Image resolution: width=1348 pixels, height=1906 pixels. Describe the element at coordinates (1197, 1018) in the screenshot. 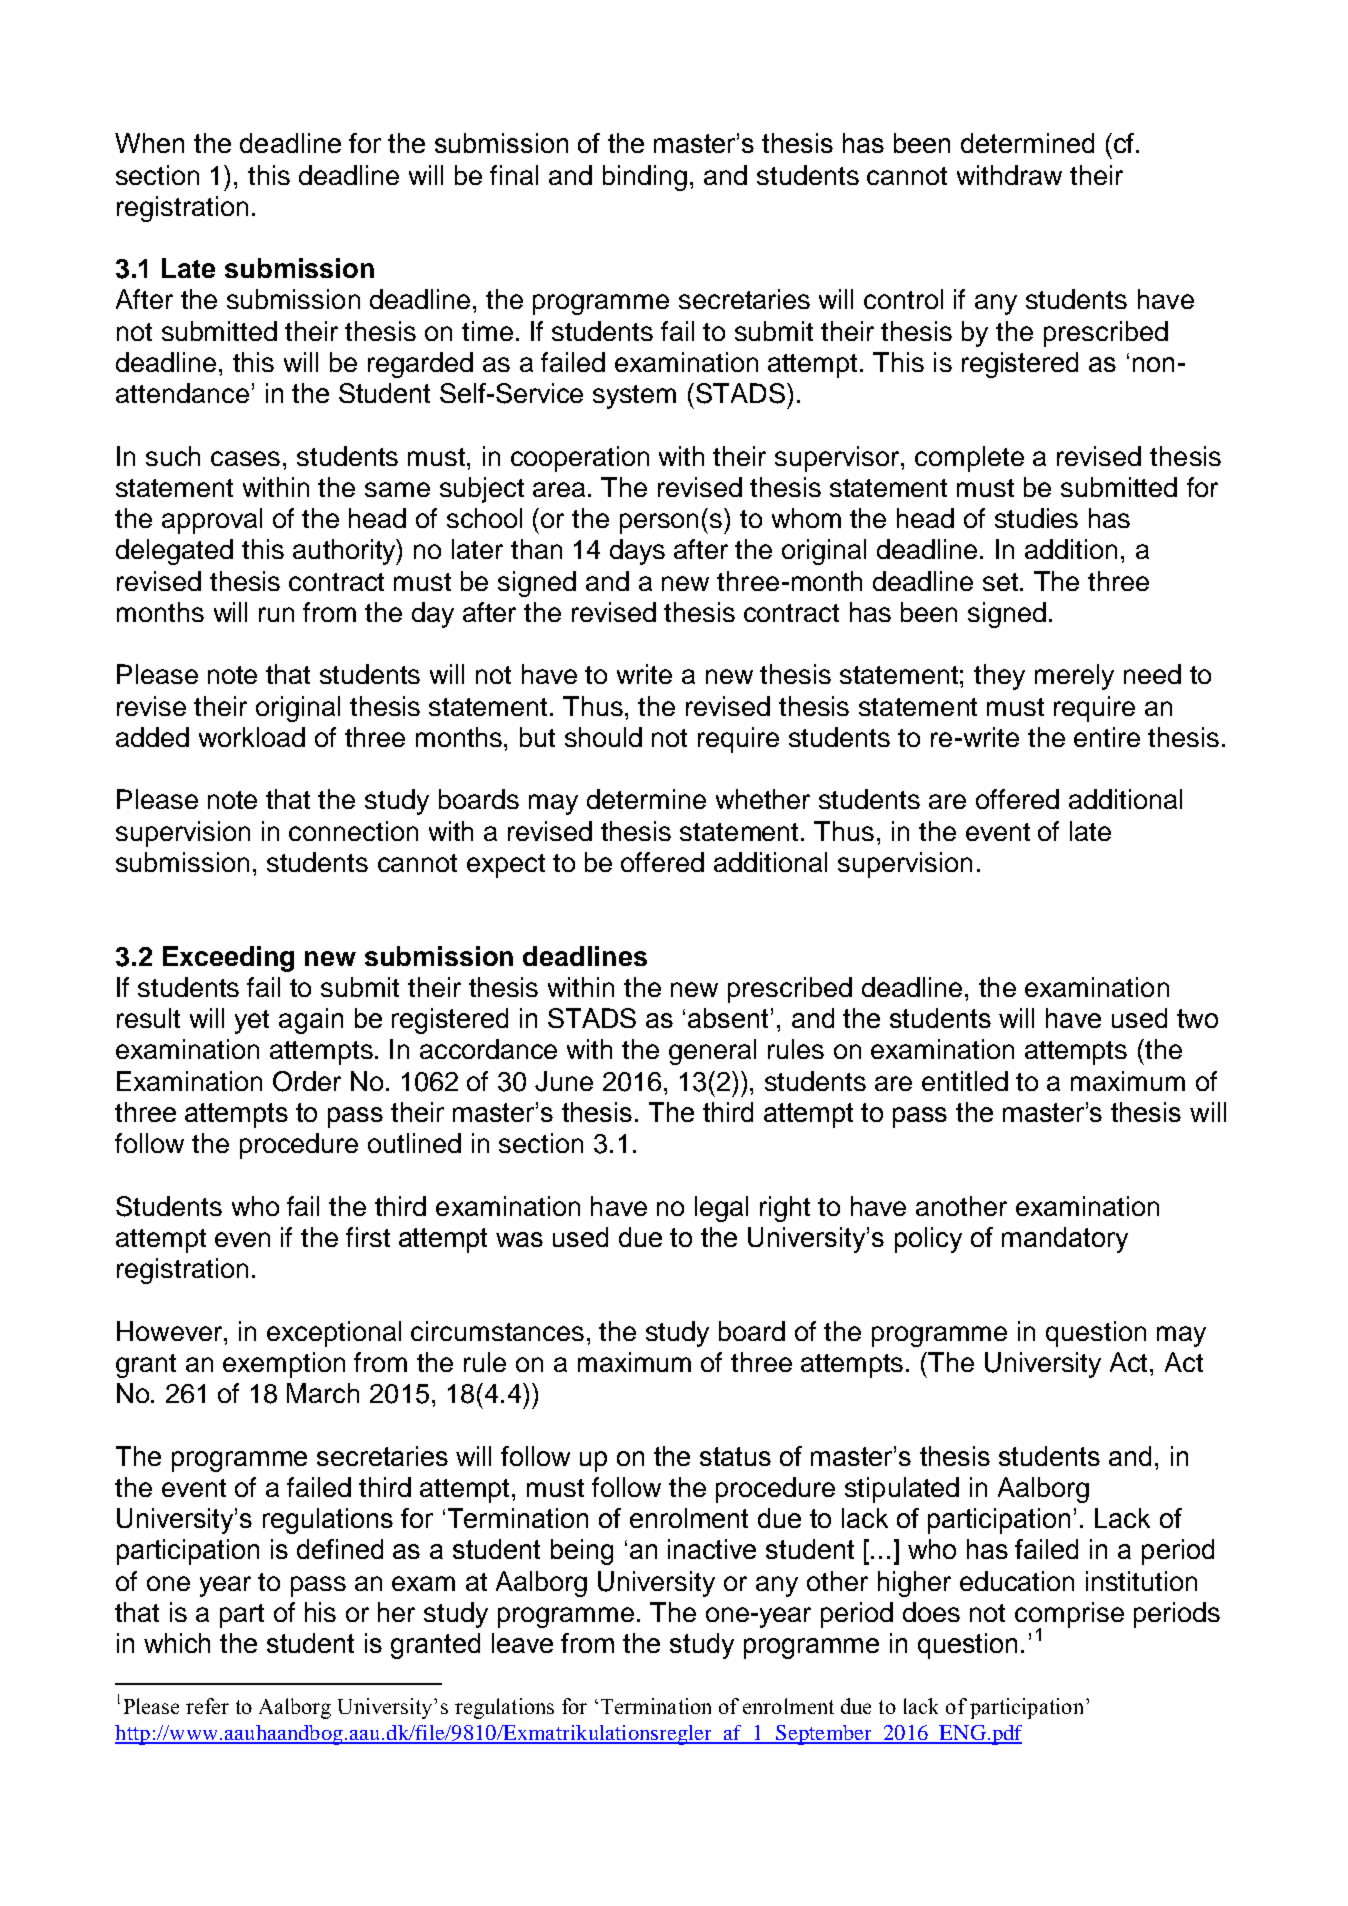

I see `two` at that location.
